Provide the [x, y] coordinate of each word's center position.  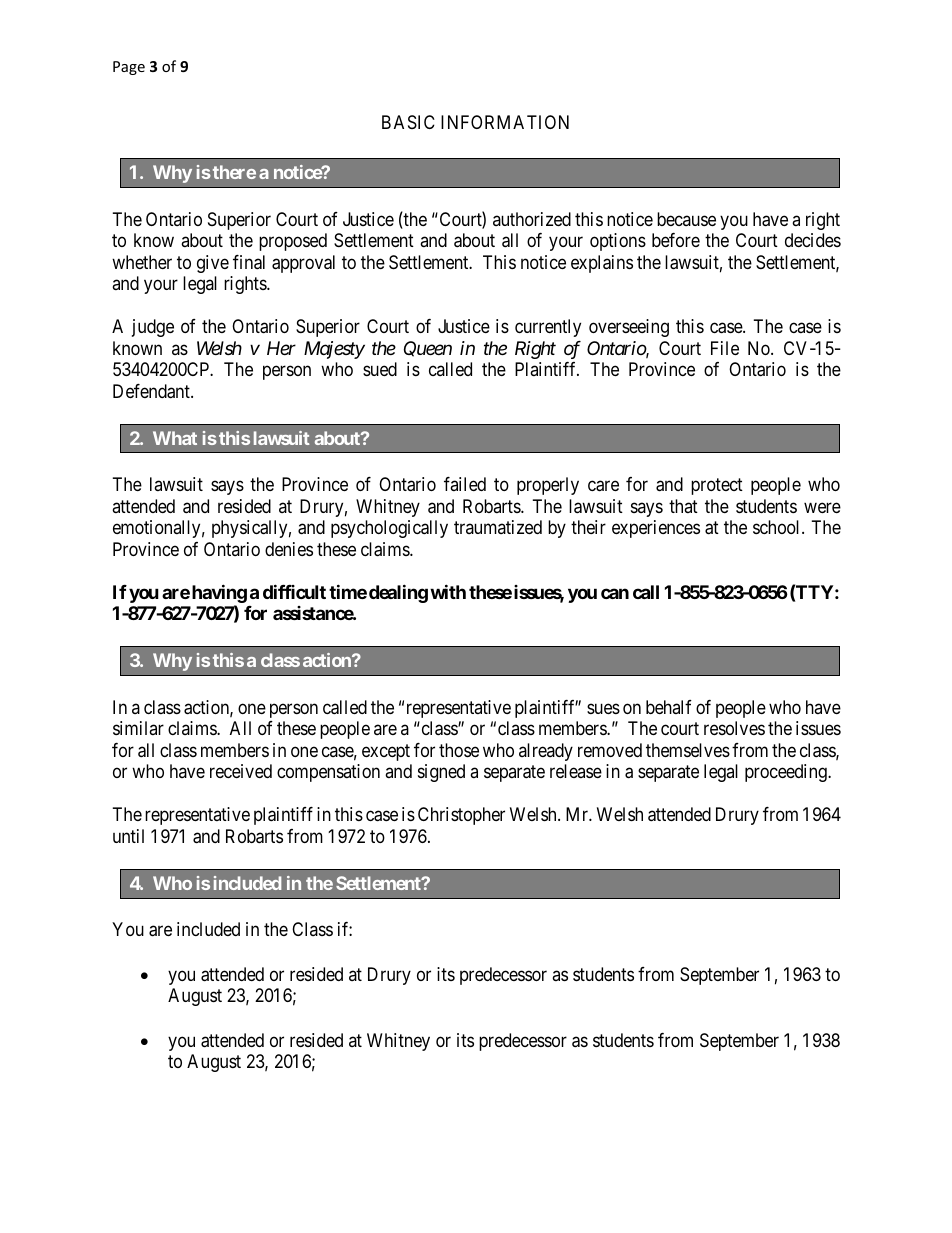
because [686, 219]
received [241, 771]
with [448, 591]
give [213, 264]
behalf [669, 707]
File [725, 348]
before [676, 240]
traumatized [498, 527]
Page [129, 68]
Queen [428, 349]
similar [138, 728]
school [778, 527]
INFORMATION [505, 122]
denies [289, 549]
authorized [532, 219]
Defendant [152, 391]
